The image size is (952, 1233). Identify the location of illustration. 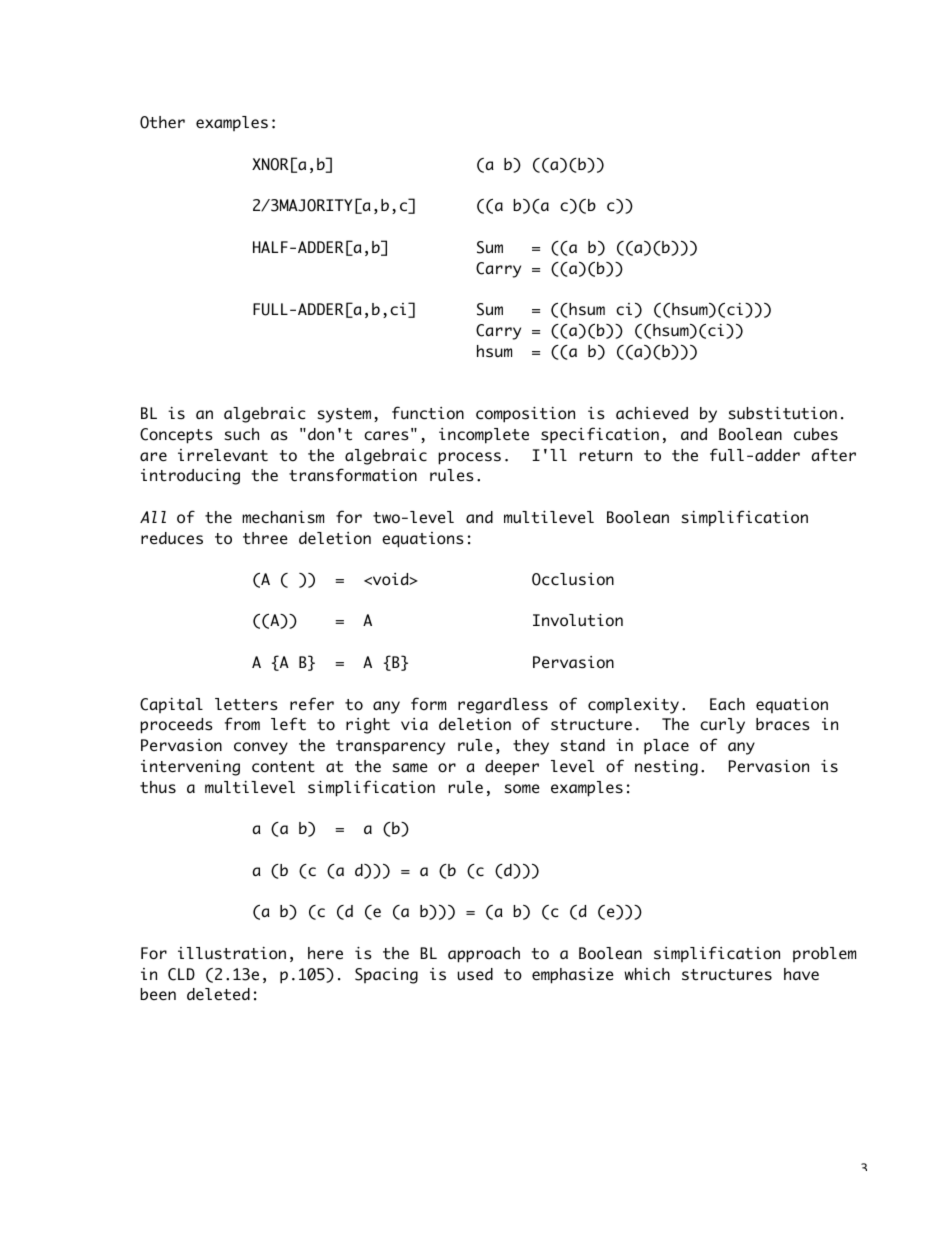
(232, 953).
